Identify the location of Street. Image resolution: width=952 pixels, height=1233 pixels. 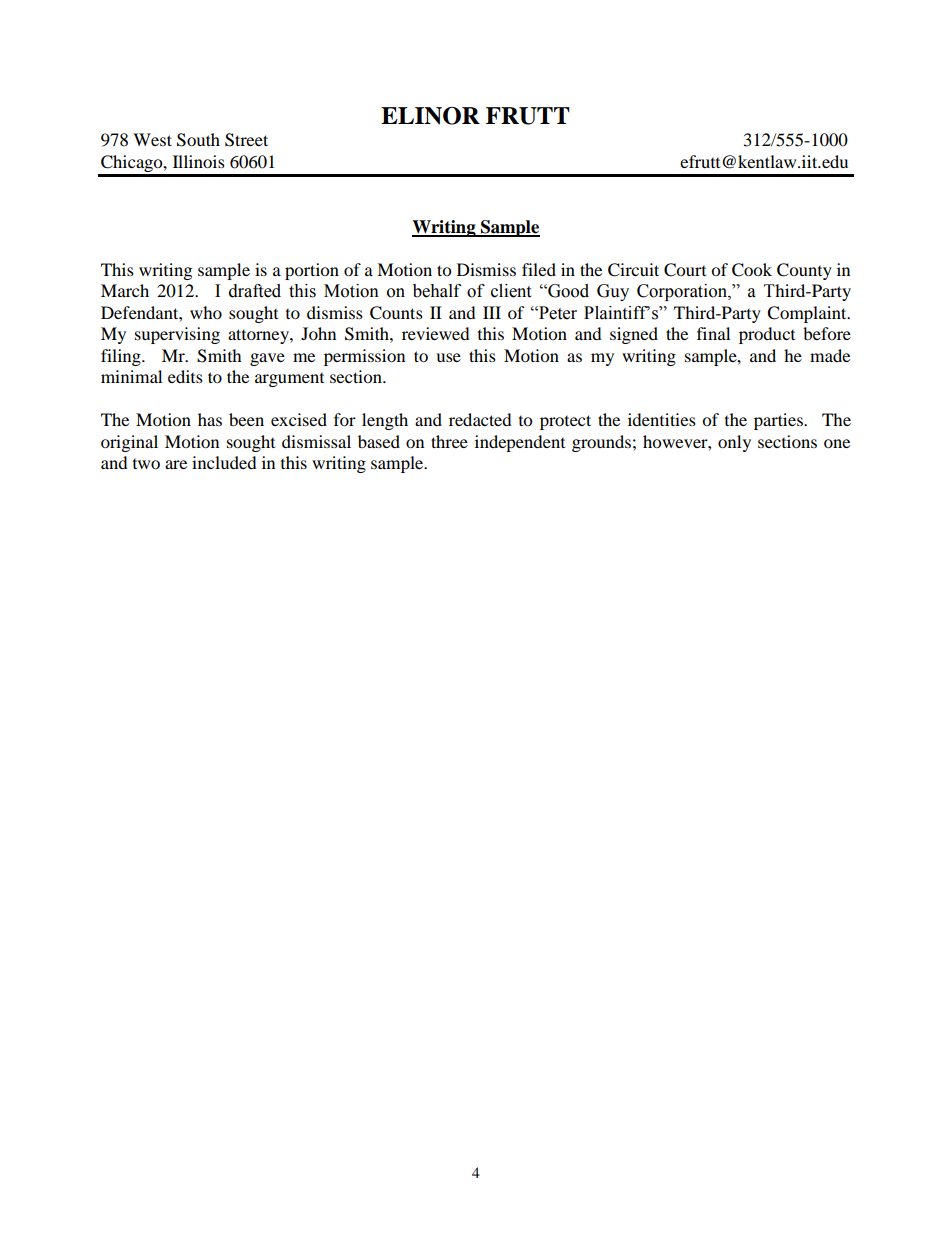
(246, 140).
